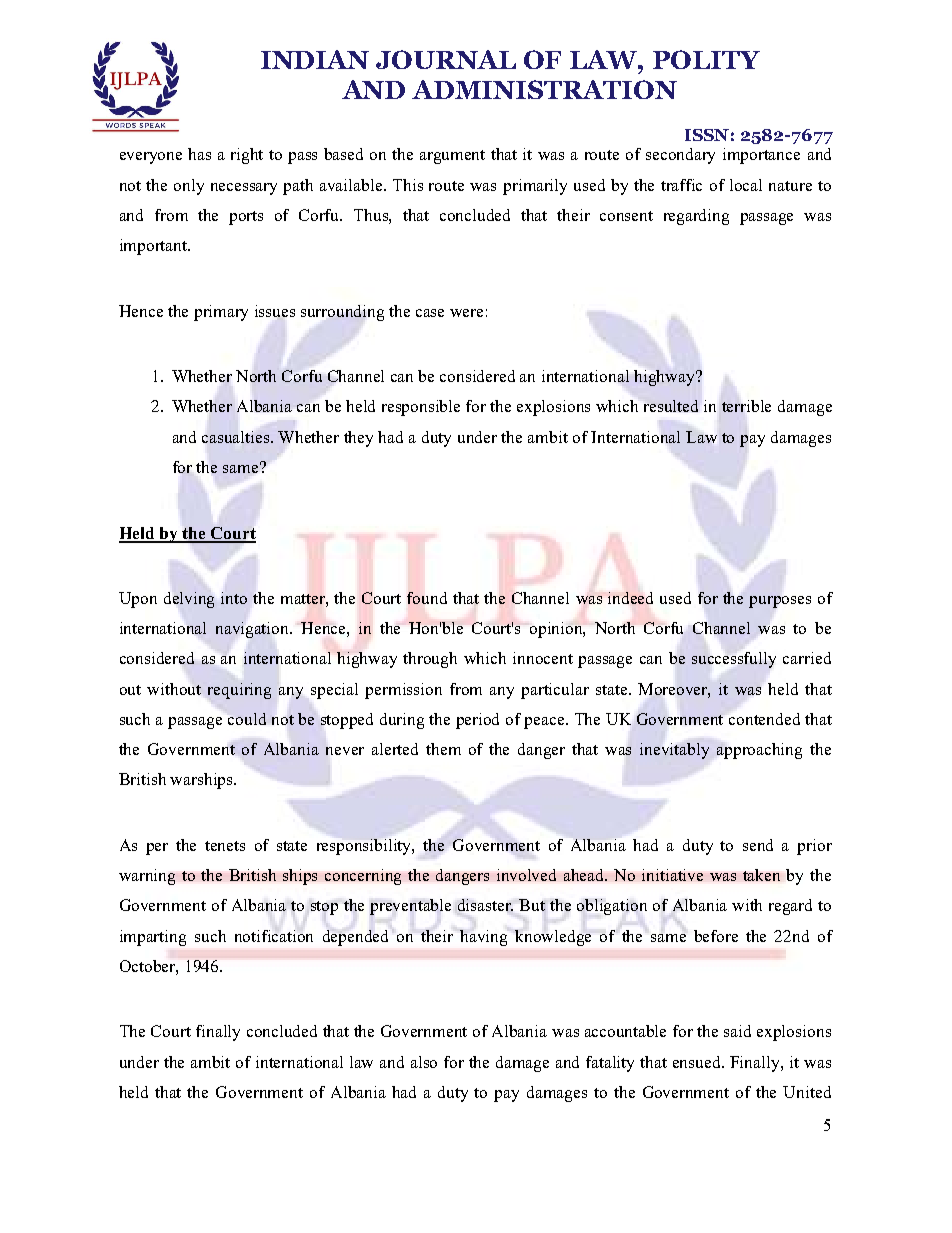  I want to click on also, so click(424, 1062).
